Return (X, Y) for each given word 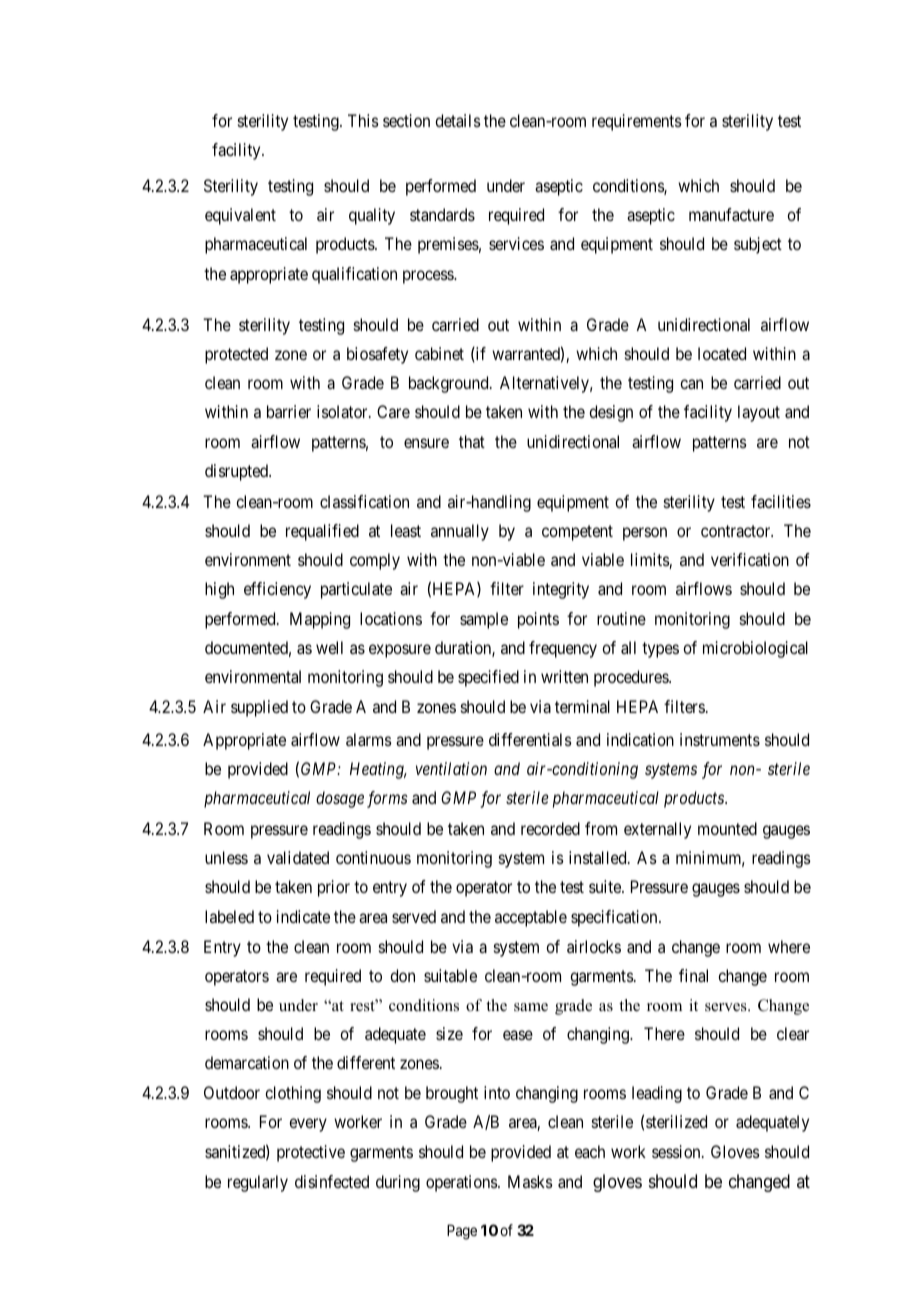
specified (488, 678)
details (458, 120)
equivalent (240, 216)
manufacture (731, 214)
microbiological (755, 649)
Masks (530, 1181)
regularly (258, 1183)
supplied (259, 708)
